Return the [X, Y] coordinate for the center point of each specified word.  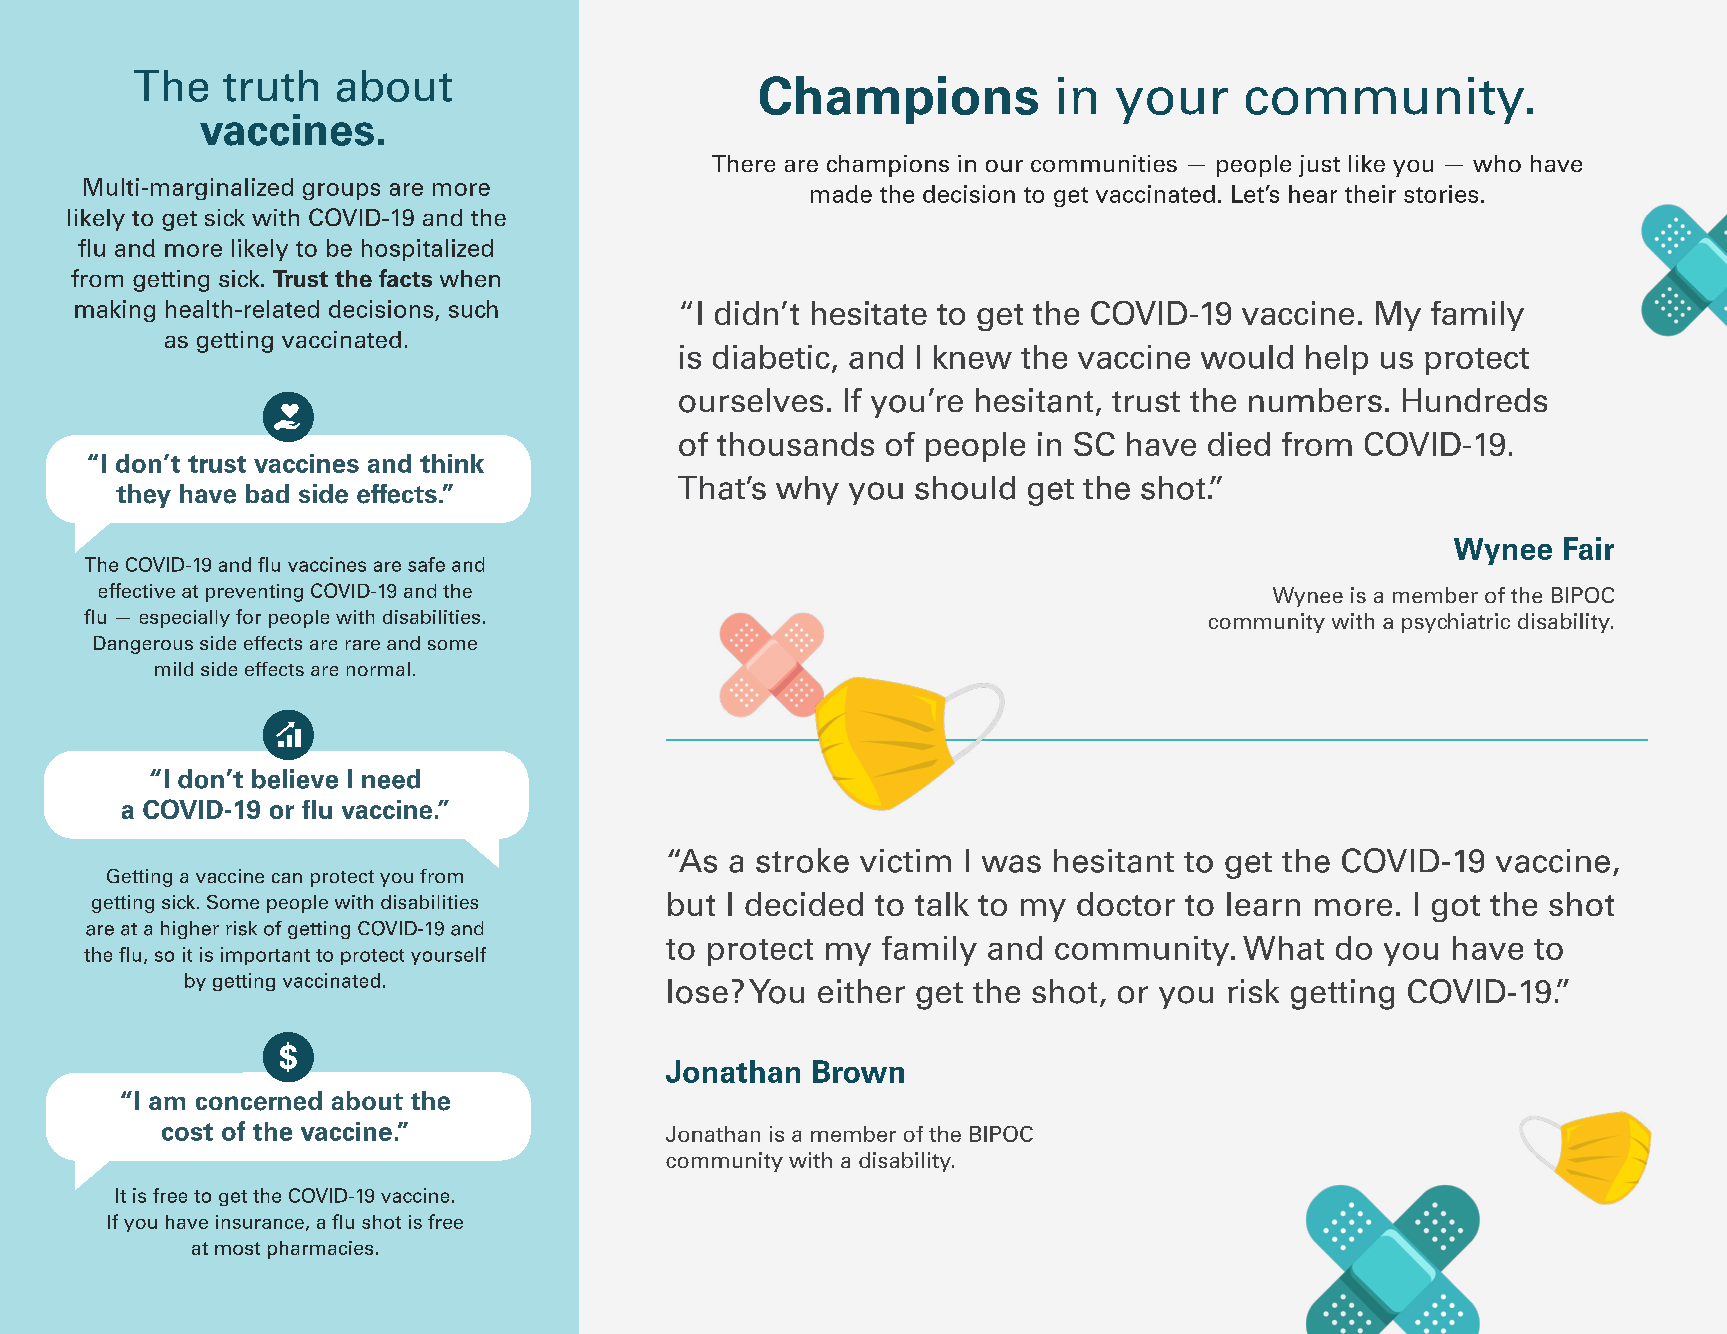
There [743, 163]
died [1239, 444]
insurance [260, 1222]
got [1456, 908]
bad [267, 493]
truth [270, 86]
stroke [802, 860]
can [287, 878]
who [1497, 163]
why [807, 490]
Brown [858, 1071]
